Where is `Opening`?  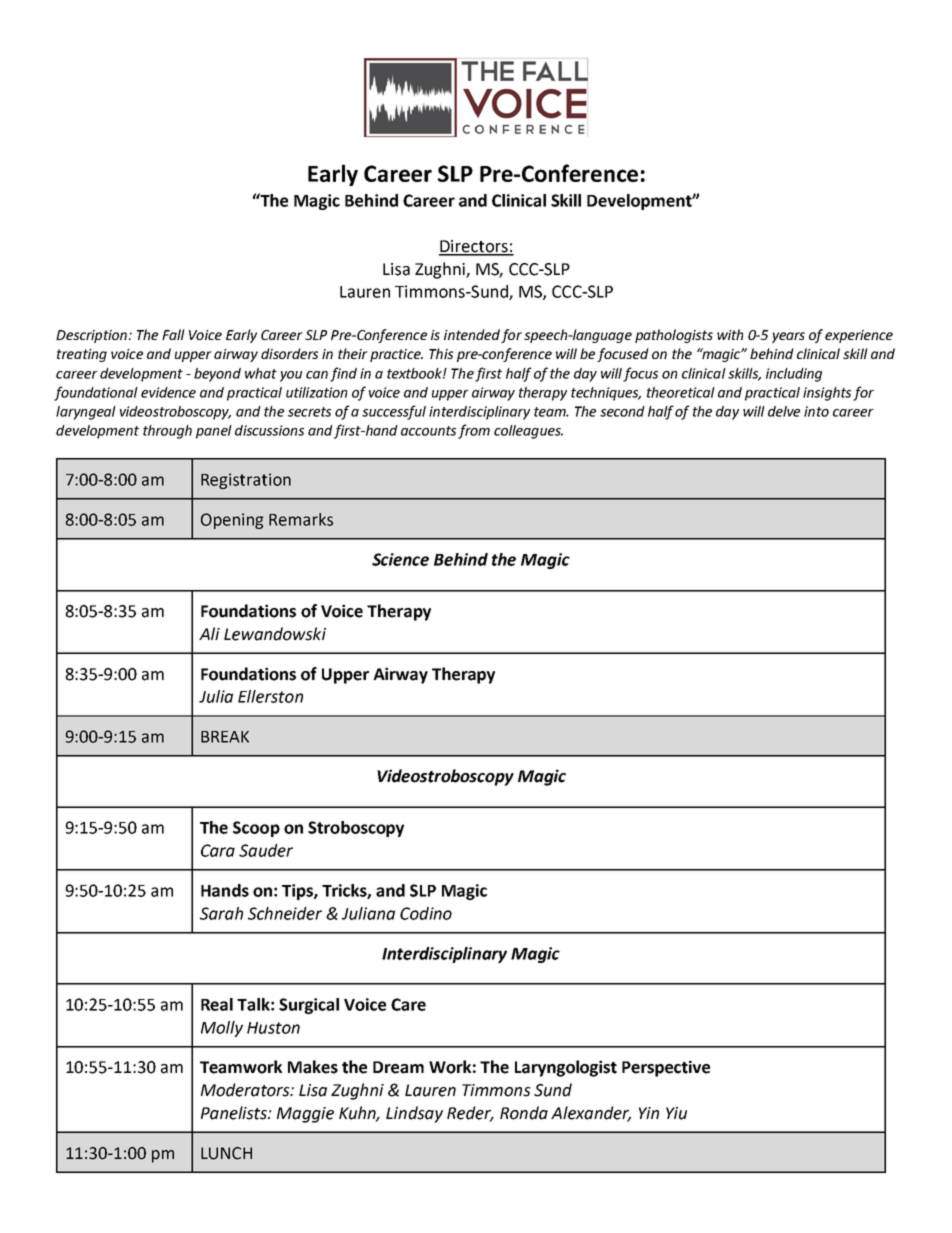 Opening is located at coordinates (232, 521).
